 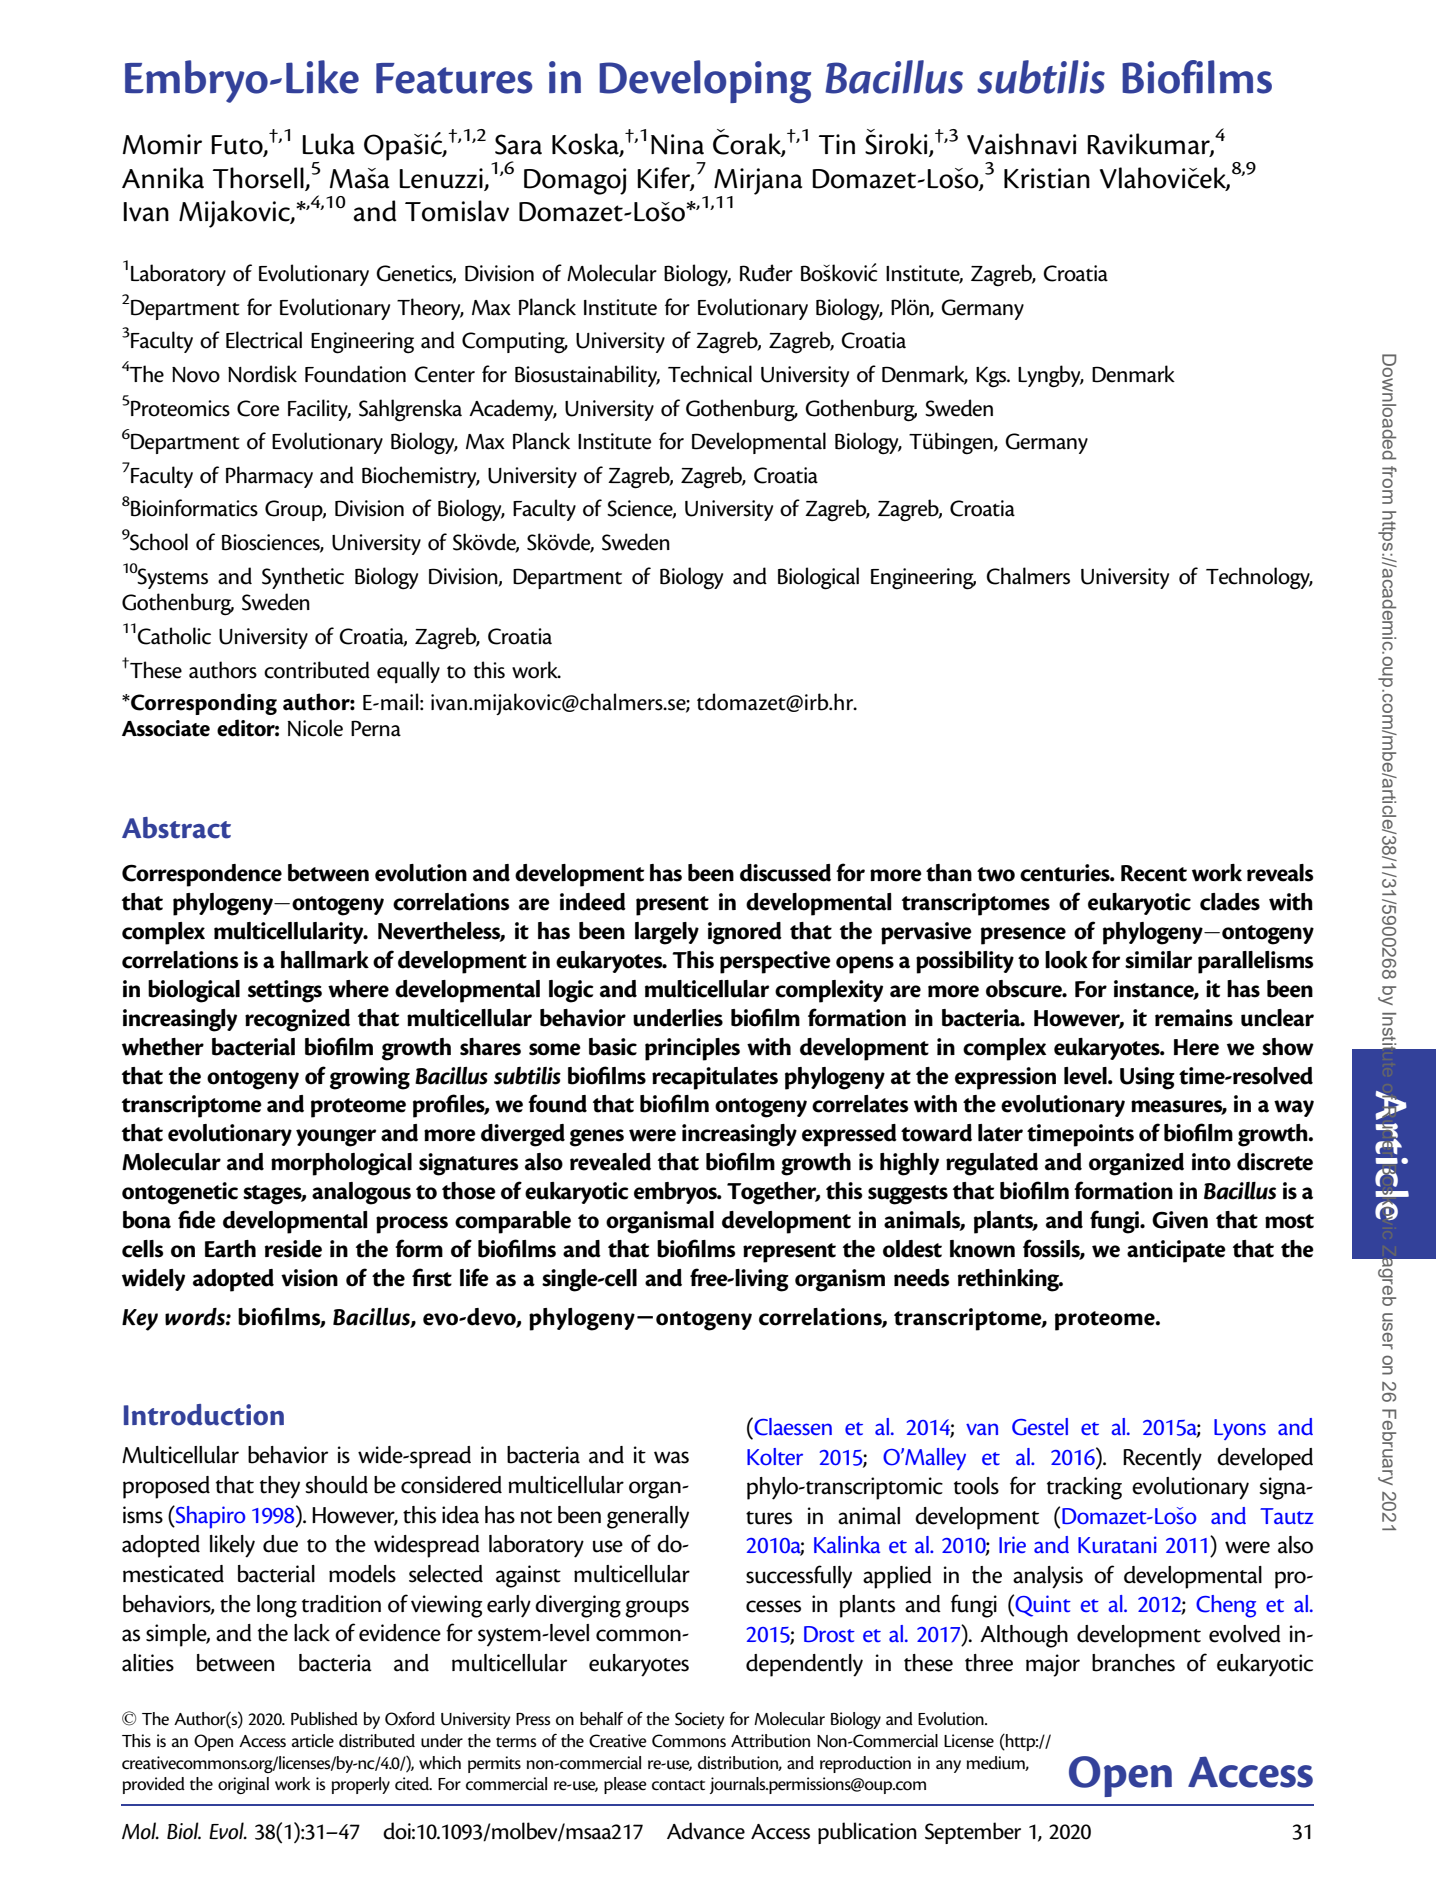 I want to click on Technical, so click(x=710, y=374).
